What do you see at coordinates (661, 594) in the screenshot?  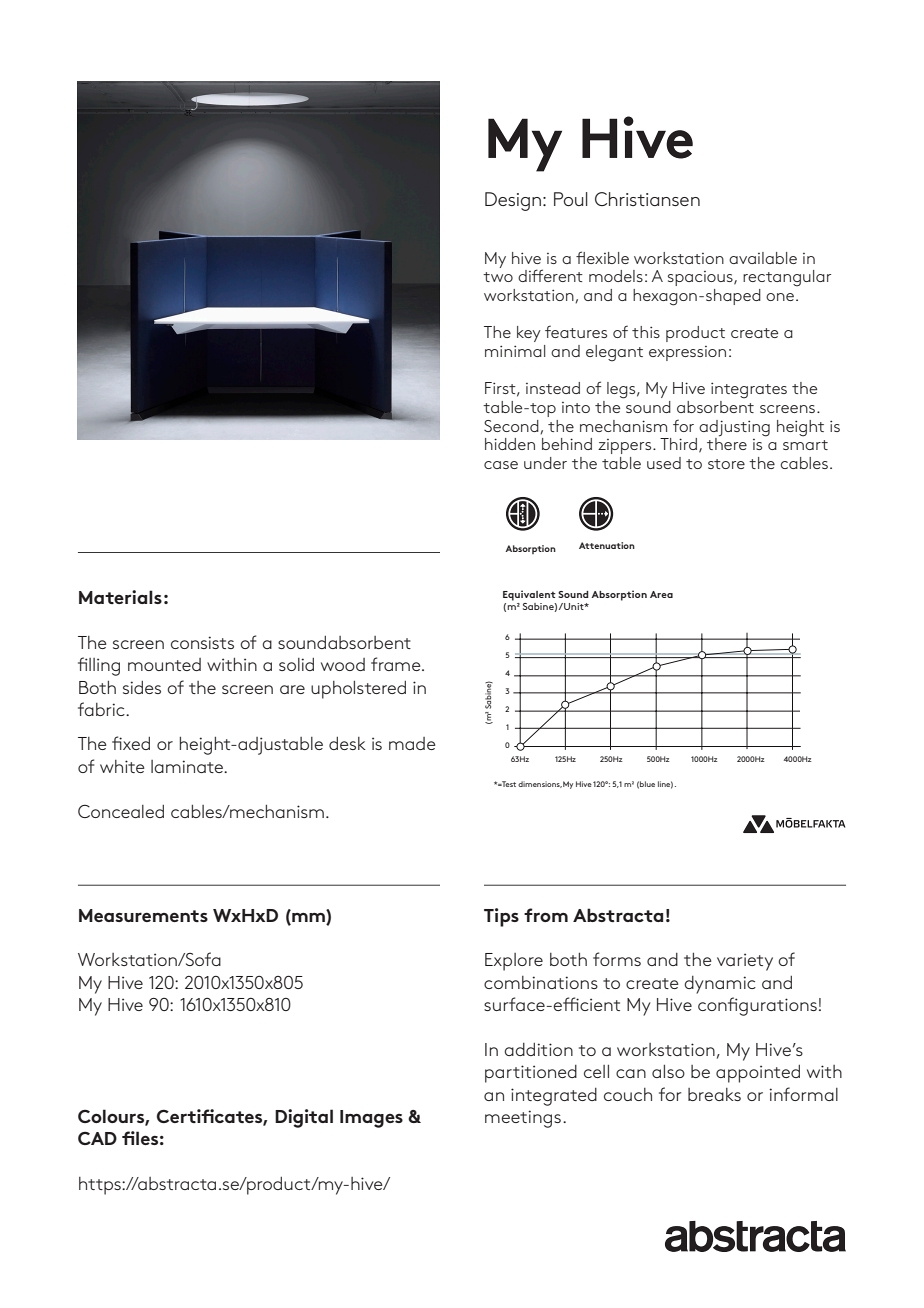 I see `Area` at bounding box center [661, 594].
